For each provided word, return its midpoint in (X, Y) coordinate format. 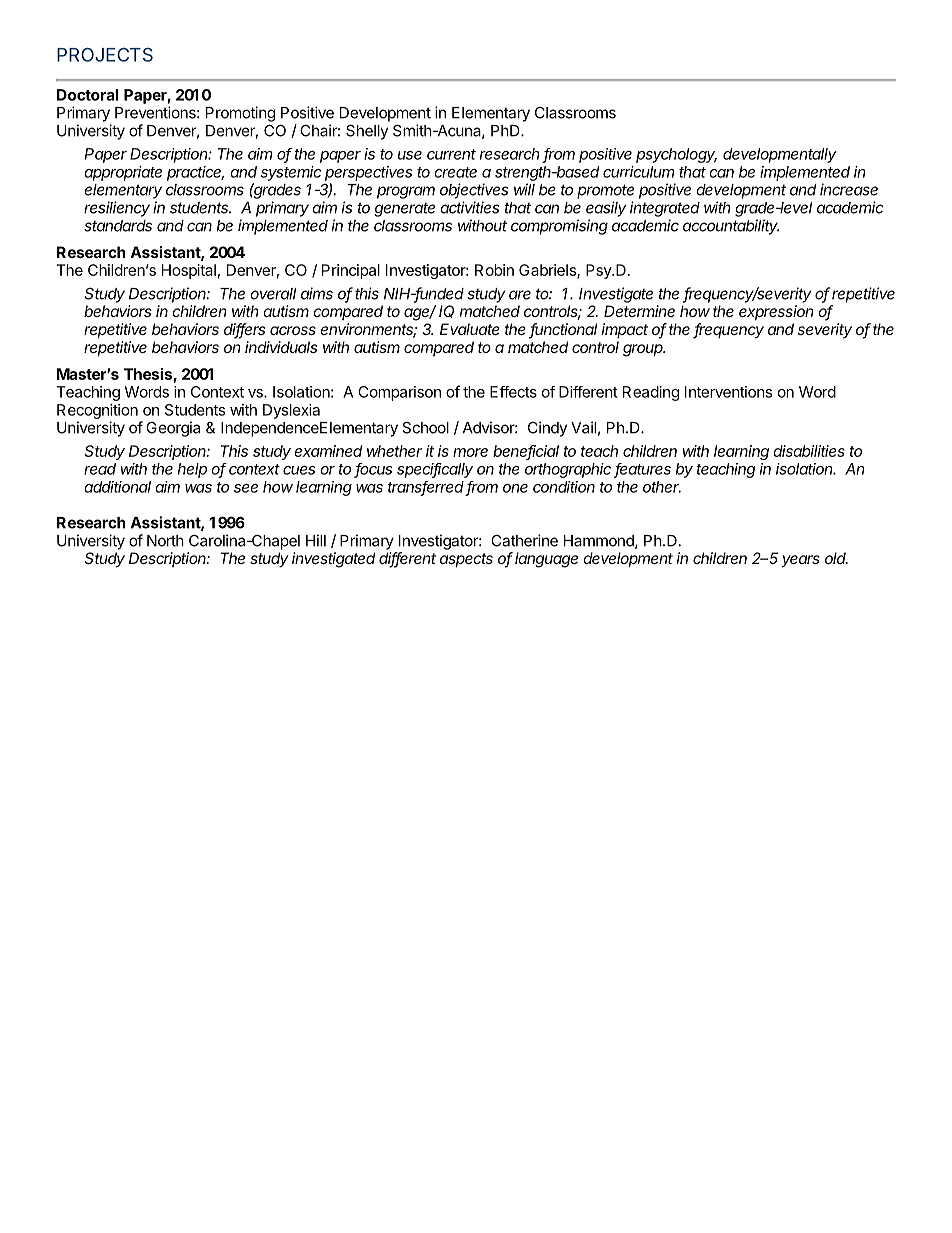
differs (244, 330)
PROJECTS (105, 55)
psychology (676, 155)
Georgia (173, 429)
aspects (466, 560)
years (801, 561)
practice (195, 173)
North (165, 541)
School (426, 427)
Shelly (367, 132)
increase (849, 189)
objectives (474, 191)
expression (776, 312)
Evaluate (470, 329)
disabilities (809, 451)
